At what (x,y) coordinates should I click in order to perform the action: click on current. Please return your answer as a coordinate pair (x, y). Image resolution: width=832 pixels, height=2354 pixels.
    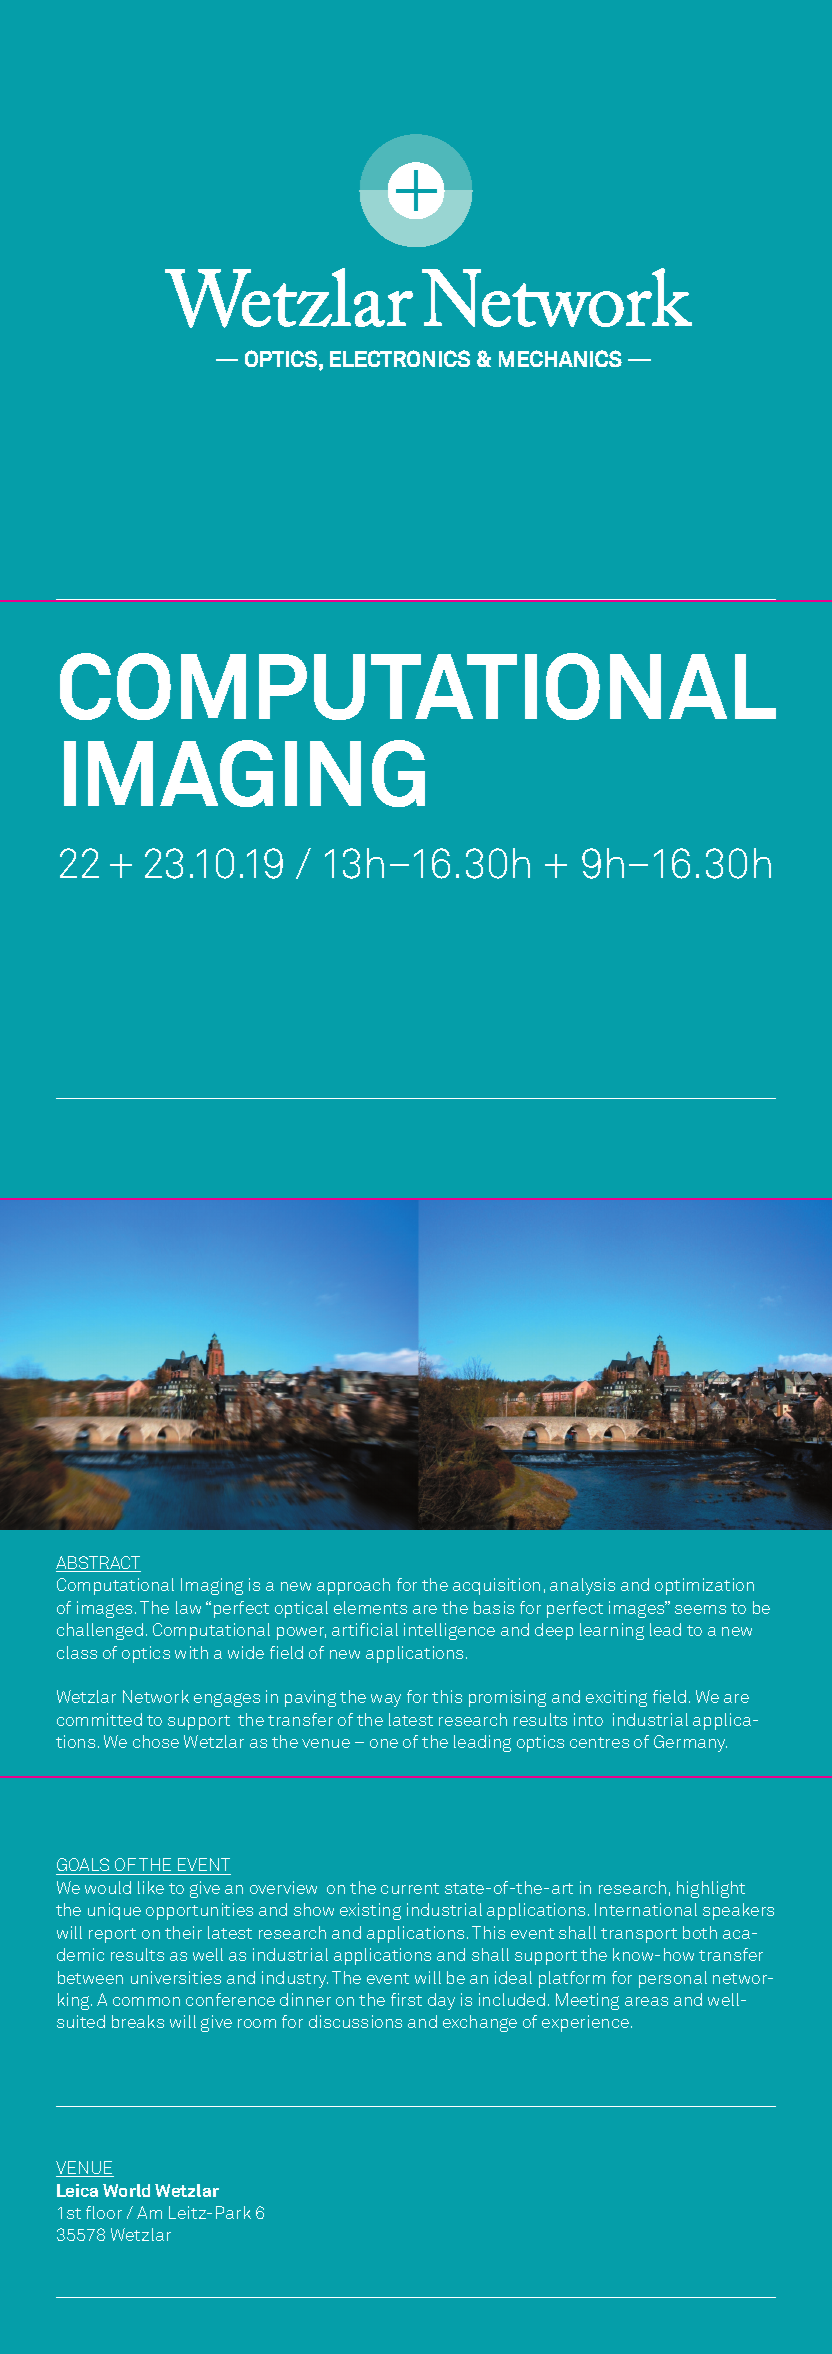
    Looking at the image, I should click on (410, 1888).
